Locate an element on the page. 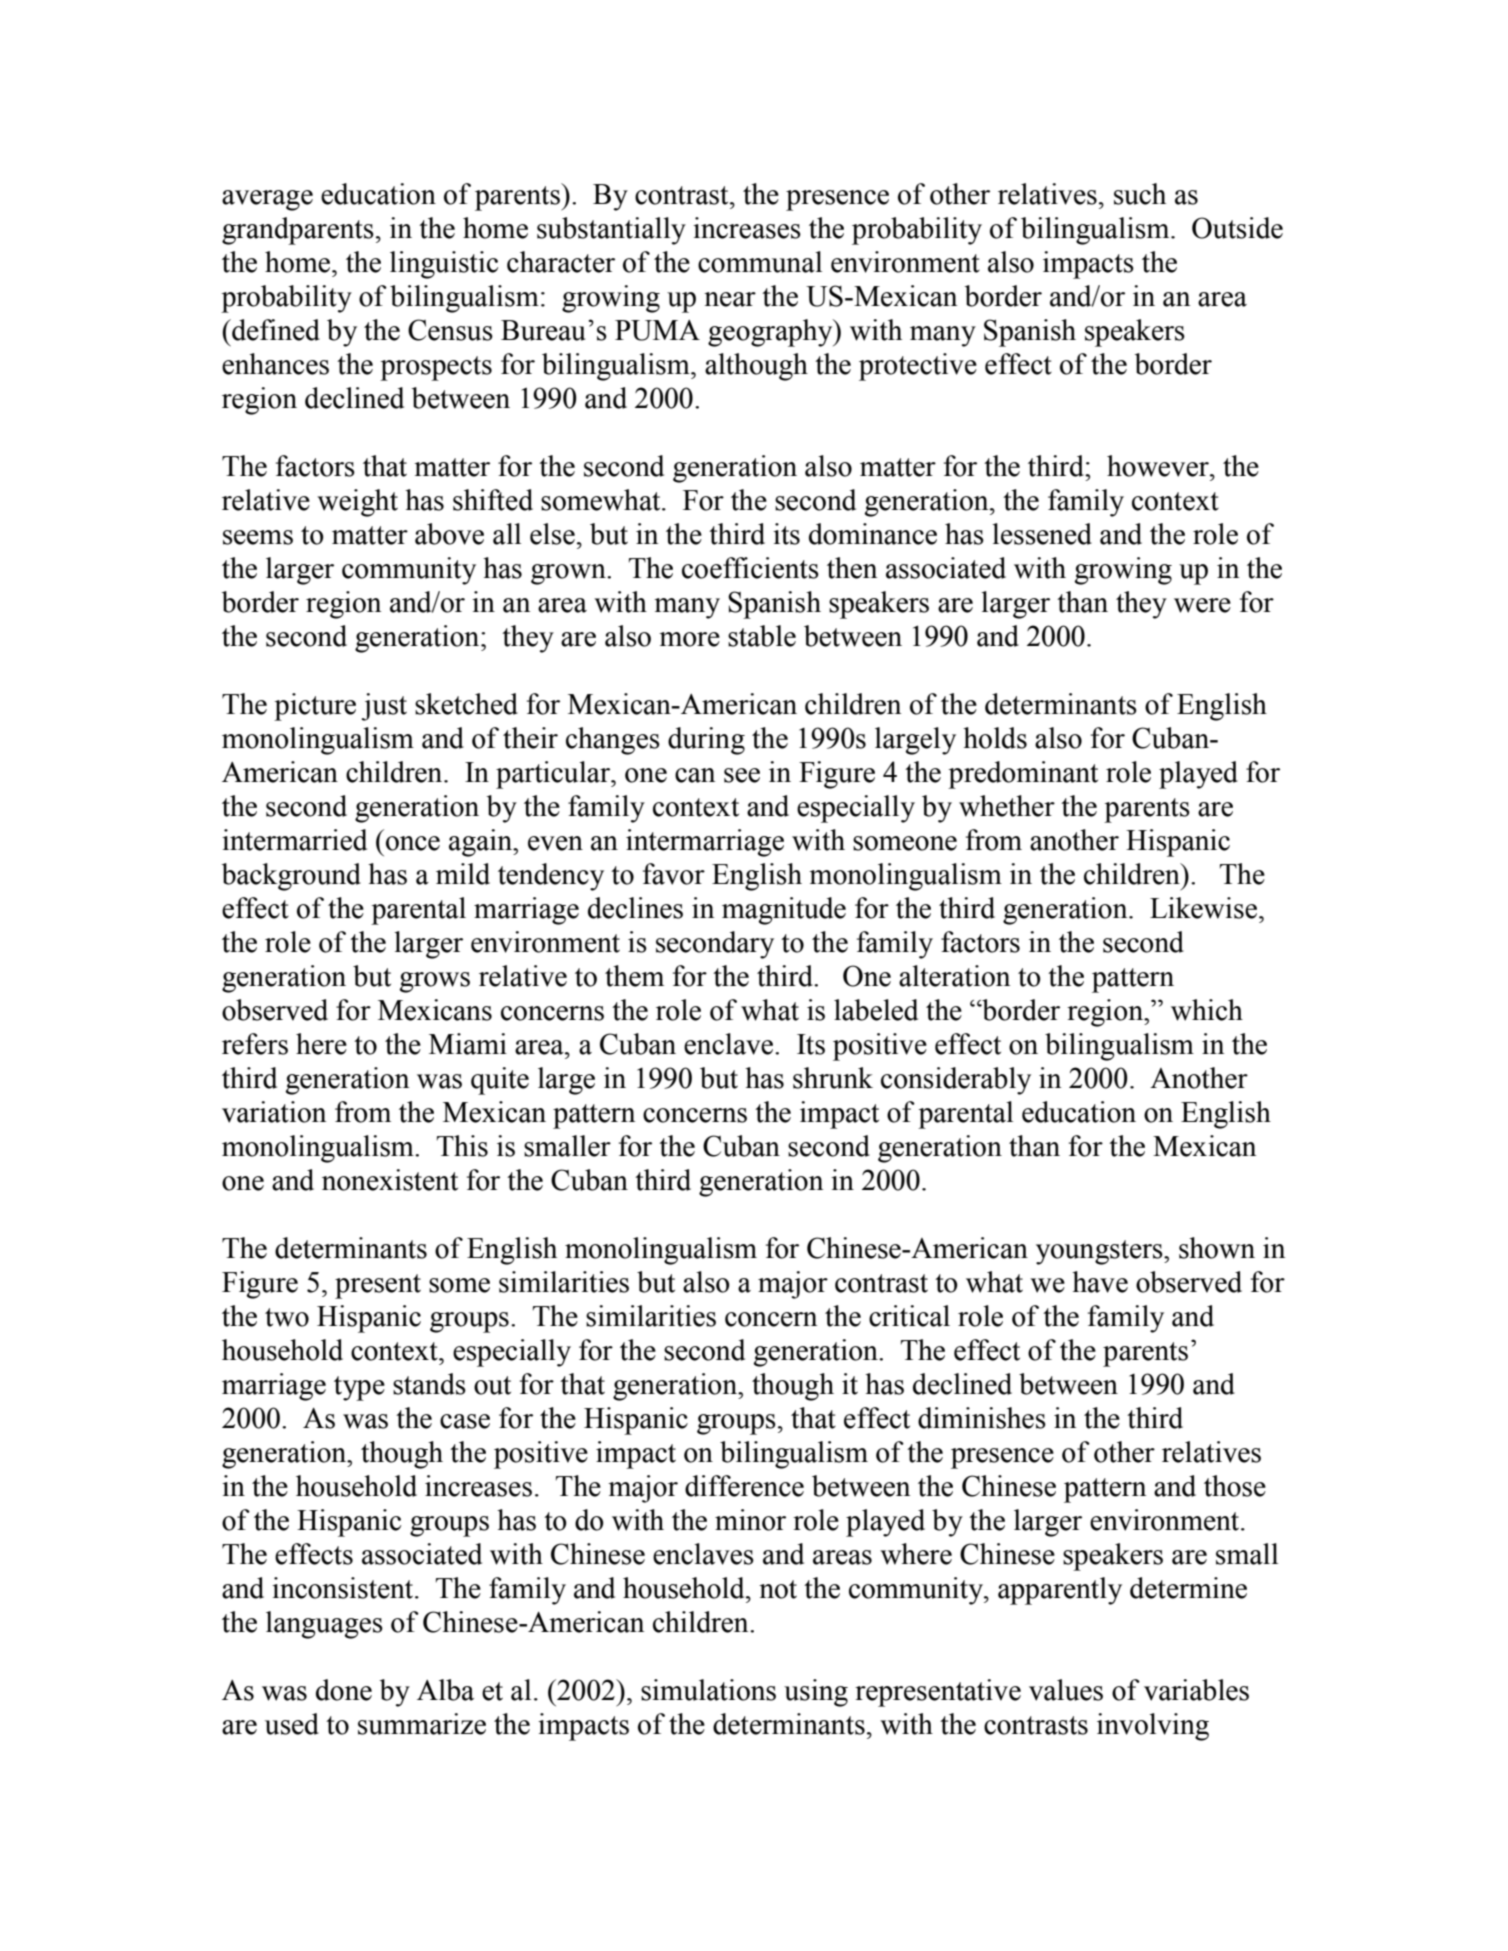 The width and height of the page is (1508, 1951). done is located at coordinates (344, 1690).
